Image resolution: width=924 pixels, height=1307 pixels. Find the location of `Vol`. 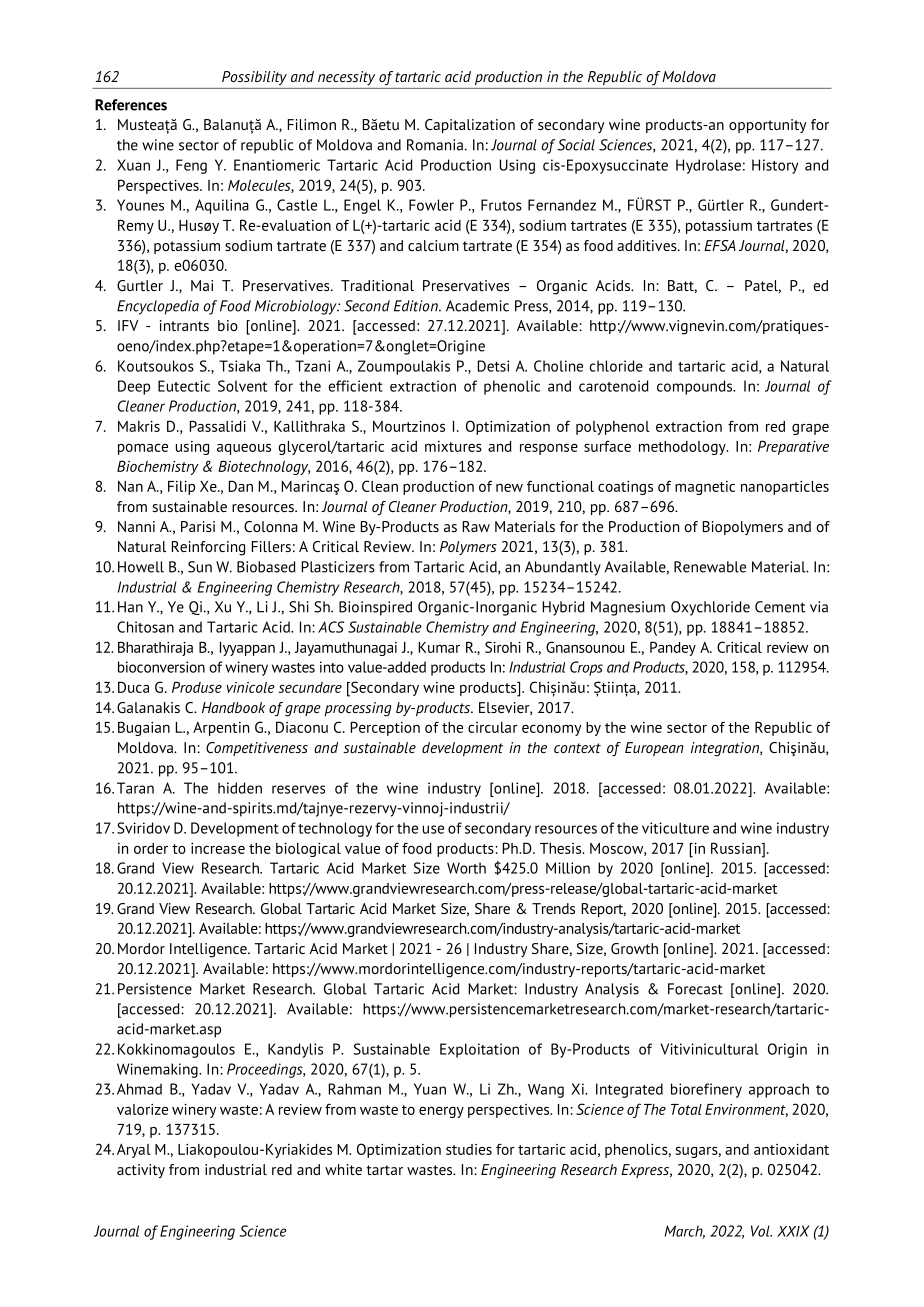

Vol is located at coordinates (761, 1231).
